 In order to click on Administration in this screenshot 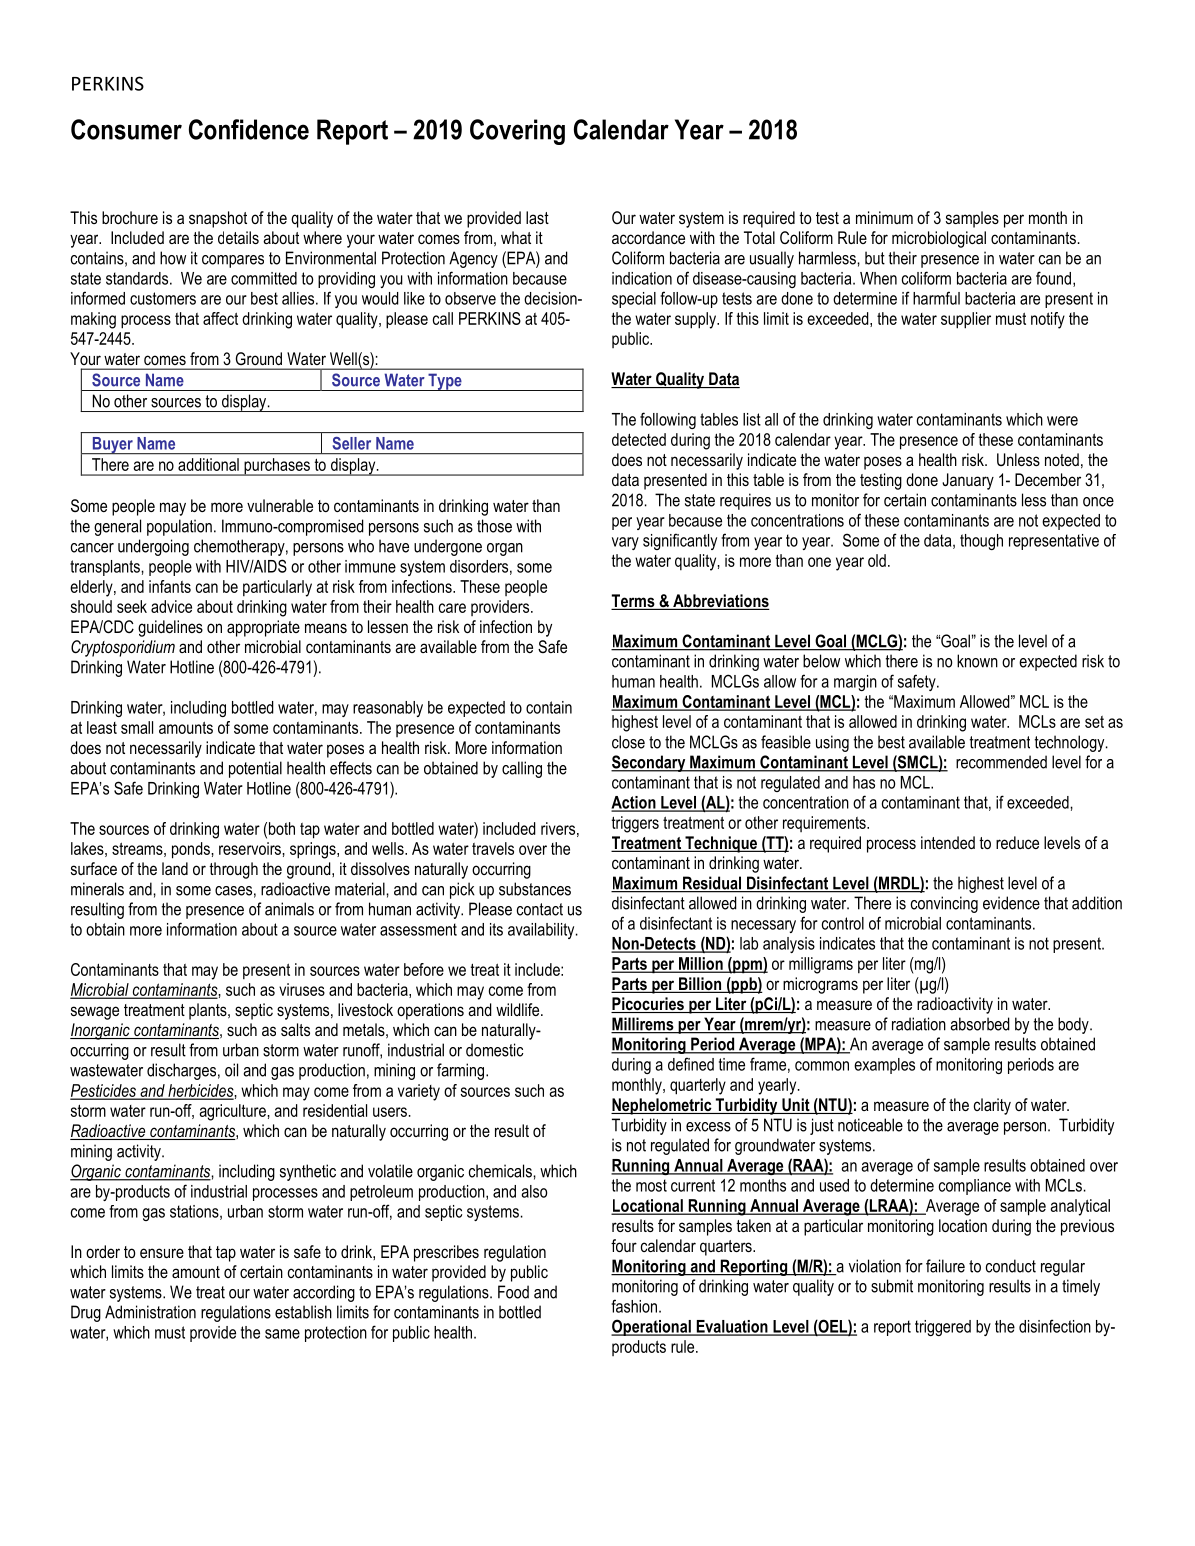, I will do `click(150, 1312)`.
